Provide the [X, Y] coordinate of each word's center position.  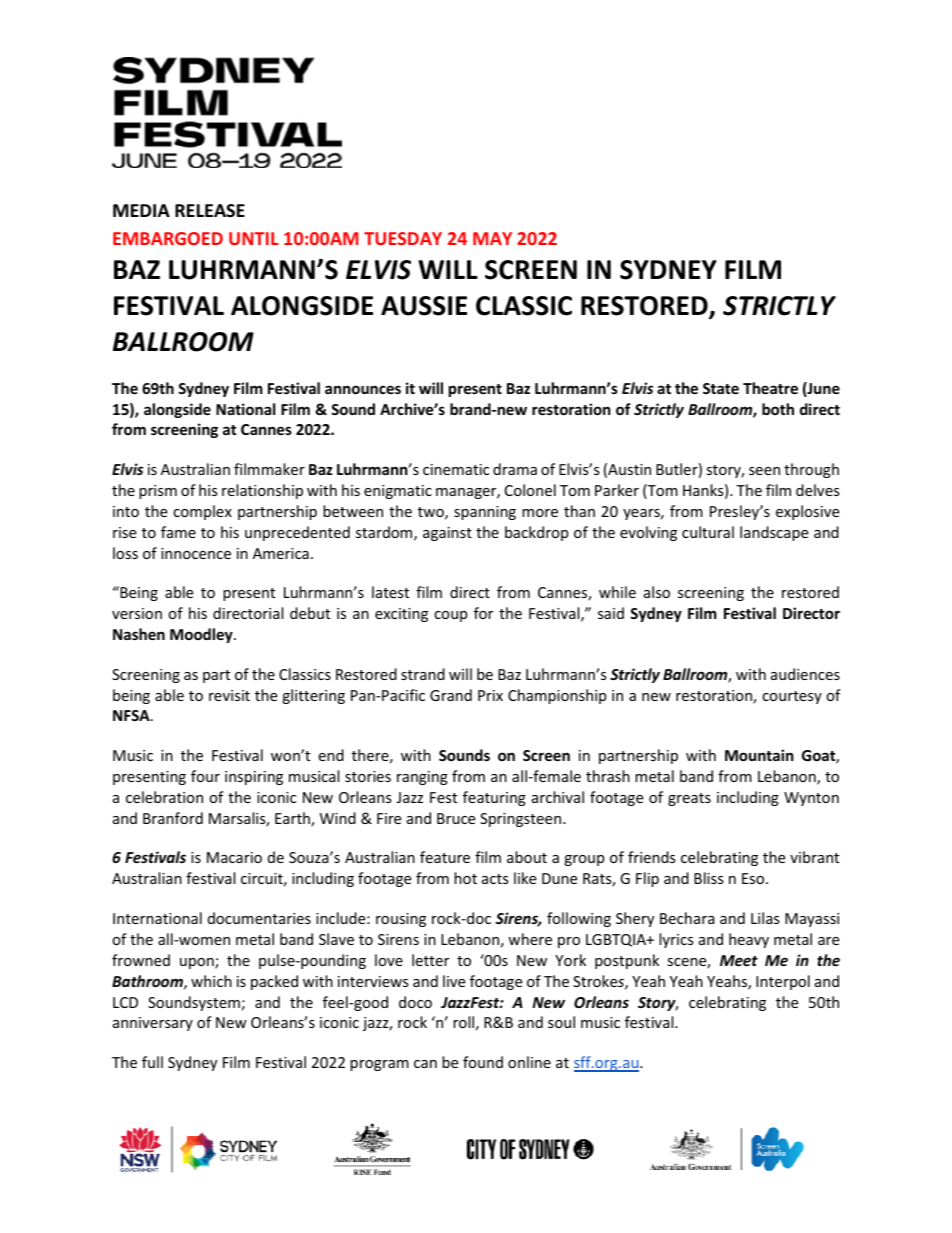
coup [450, 616]
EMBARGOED [168, 238]
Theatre [770, 388]
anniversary [153, 1024]
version [137, 613]
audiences [805, 674]
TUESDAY [403, 238]
